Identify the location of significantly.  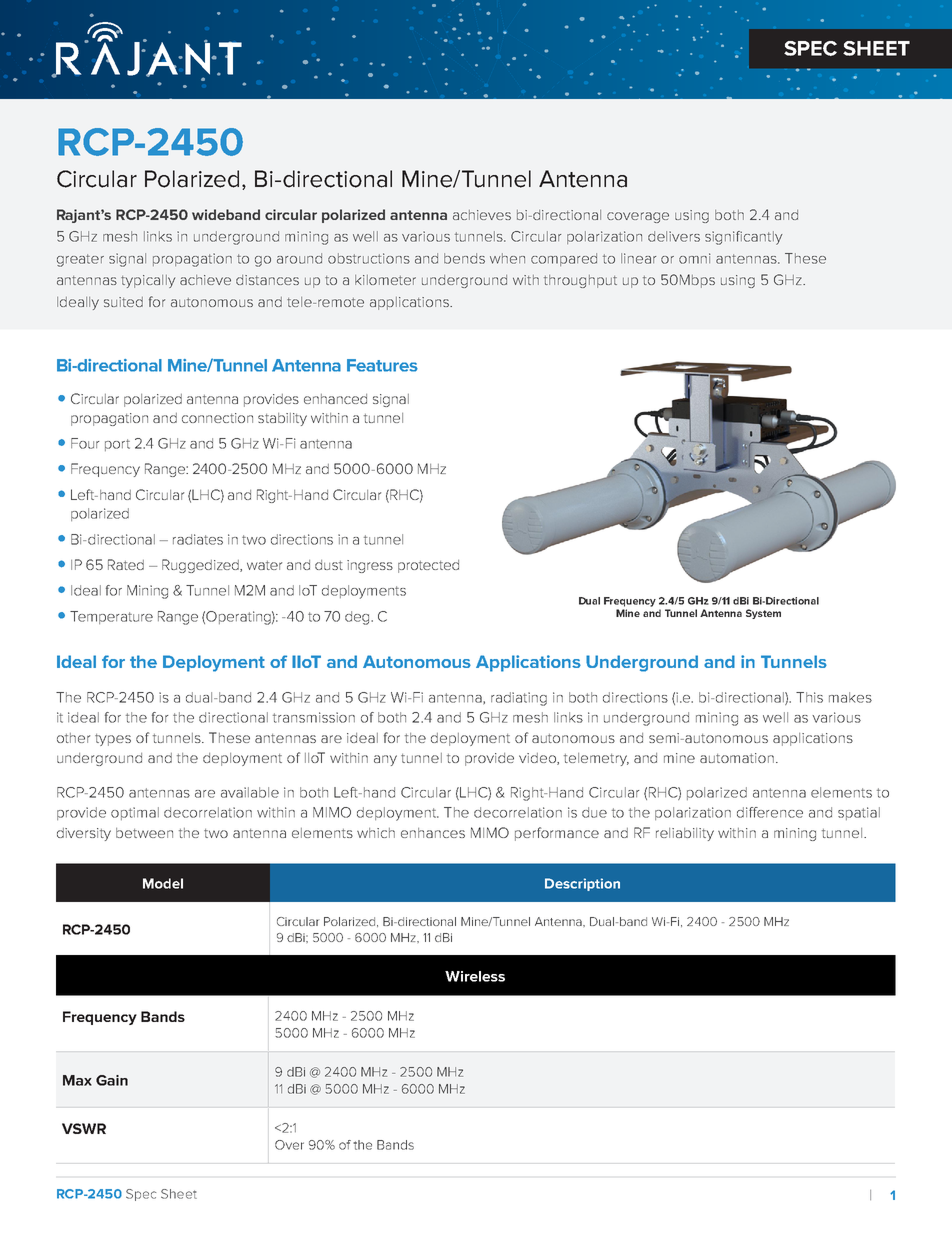
(744, 238).
